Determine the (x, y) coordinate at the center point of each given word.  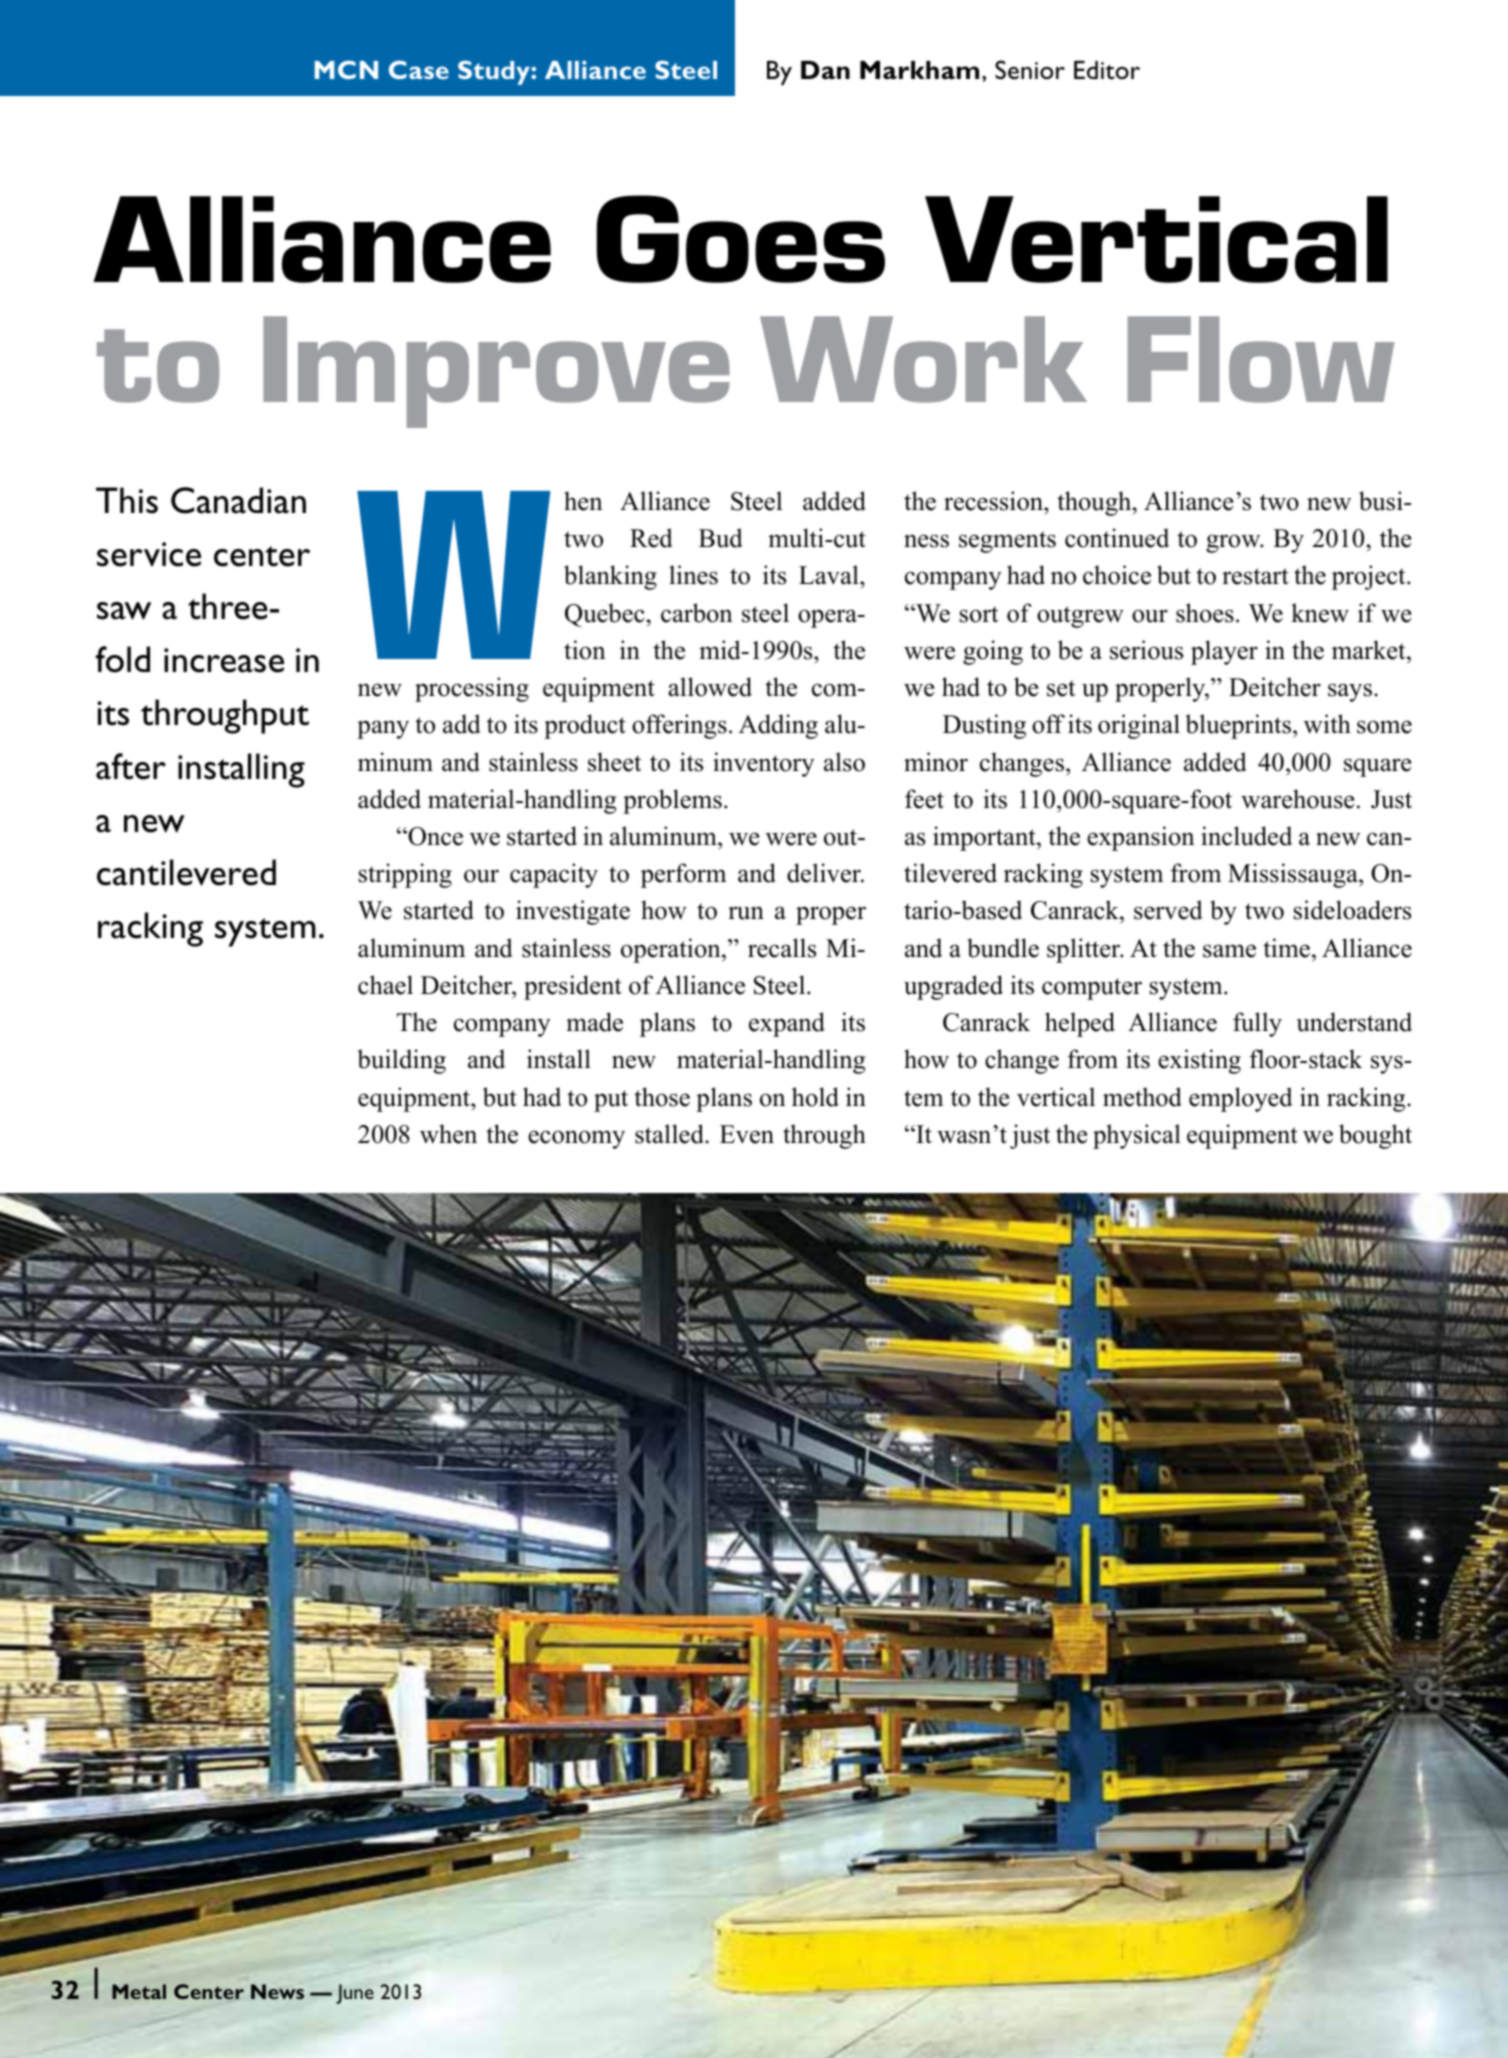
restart (1255, 576)
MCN (346, 69)
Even (747, 1134)
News (277, 1991)
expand (787, 1024)
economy (576, 1139)
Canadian (238, 500)
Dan (825, 70)
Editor (1107, 70)
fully (1257, 1024)
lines (693, 575)
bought (1375, 1136)
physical (1137, 1136)
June (355, 1994)
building (401, 1061)
